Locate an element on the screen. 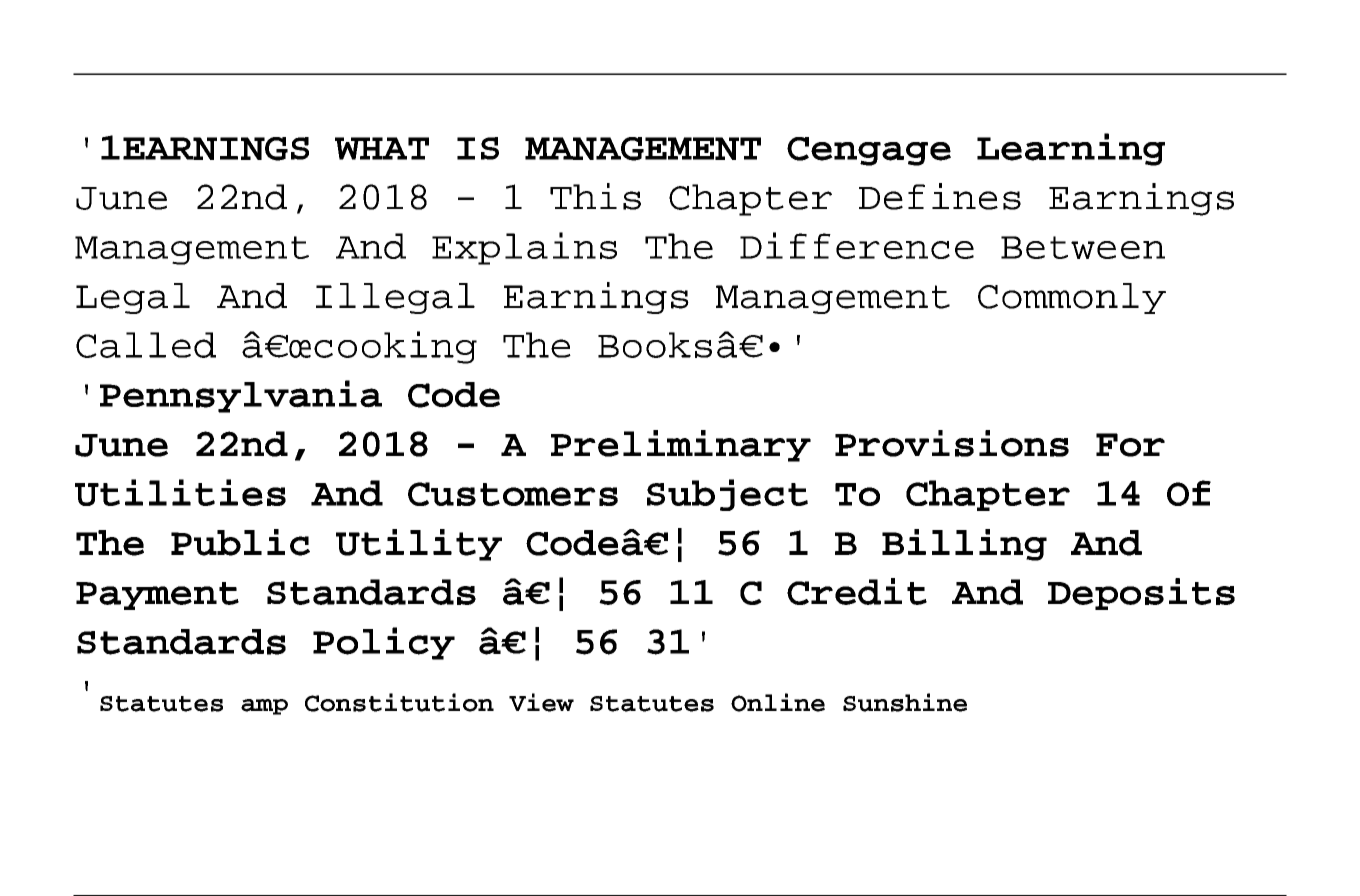  Provisions is located at coordinates (952, 443).
